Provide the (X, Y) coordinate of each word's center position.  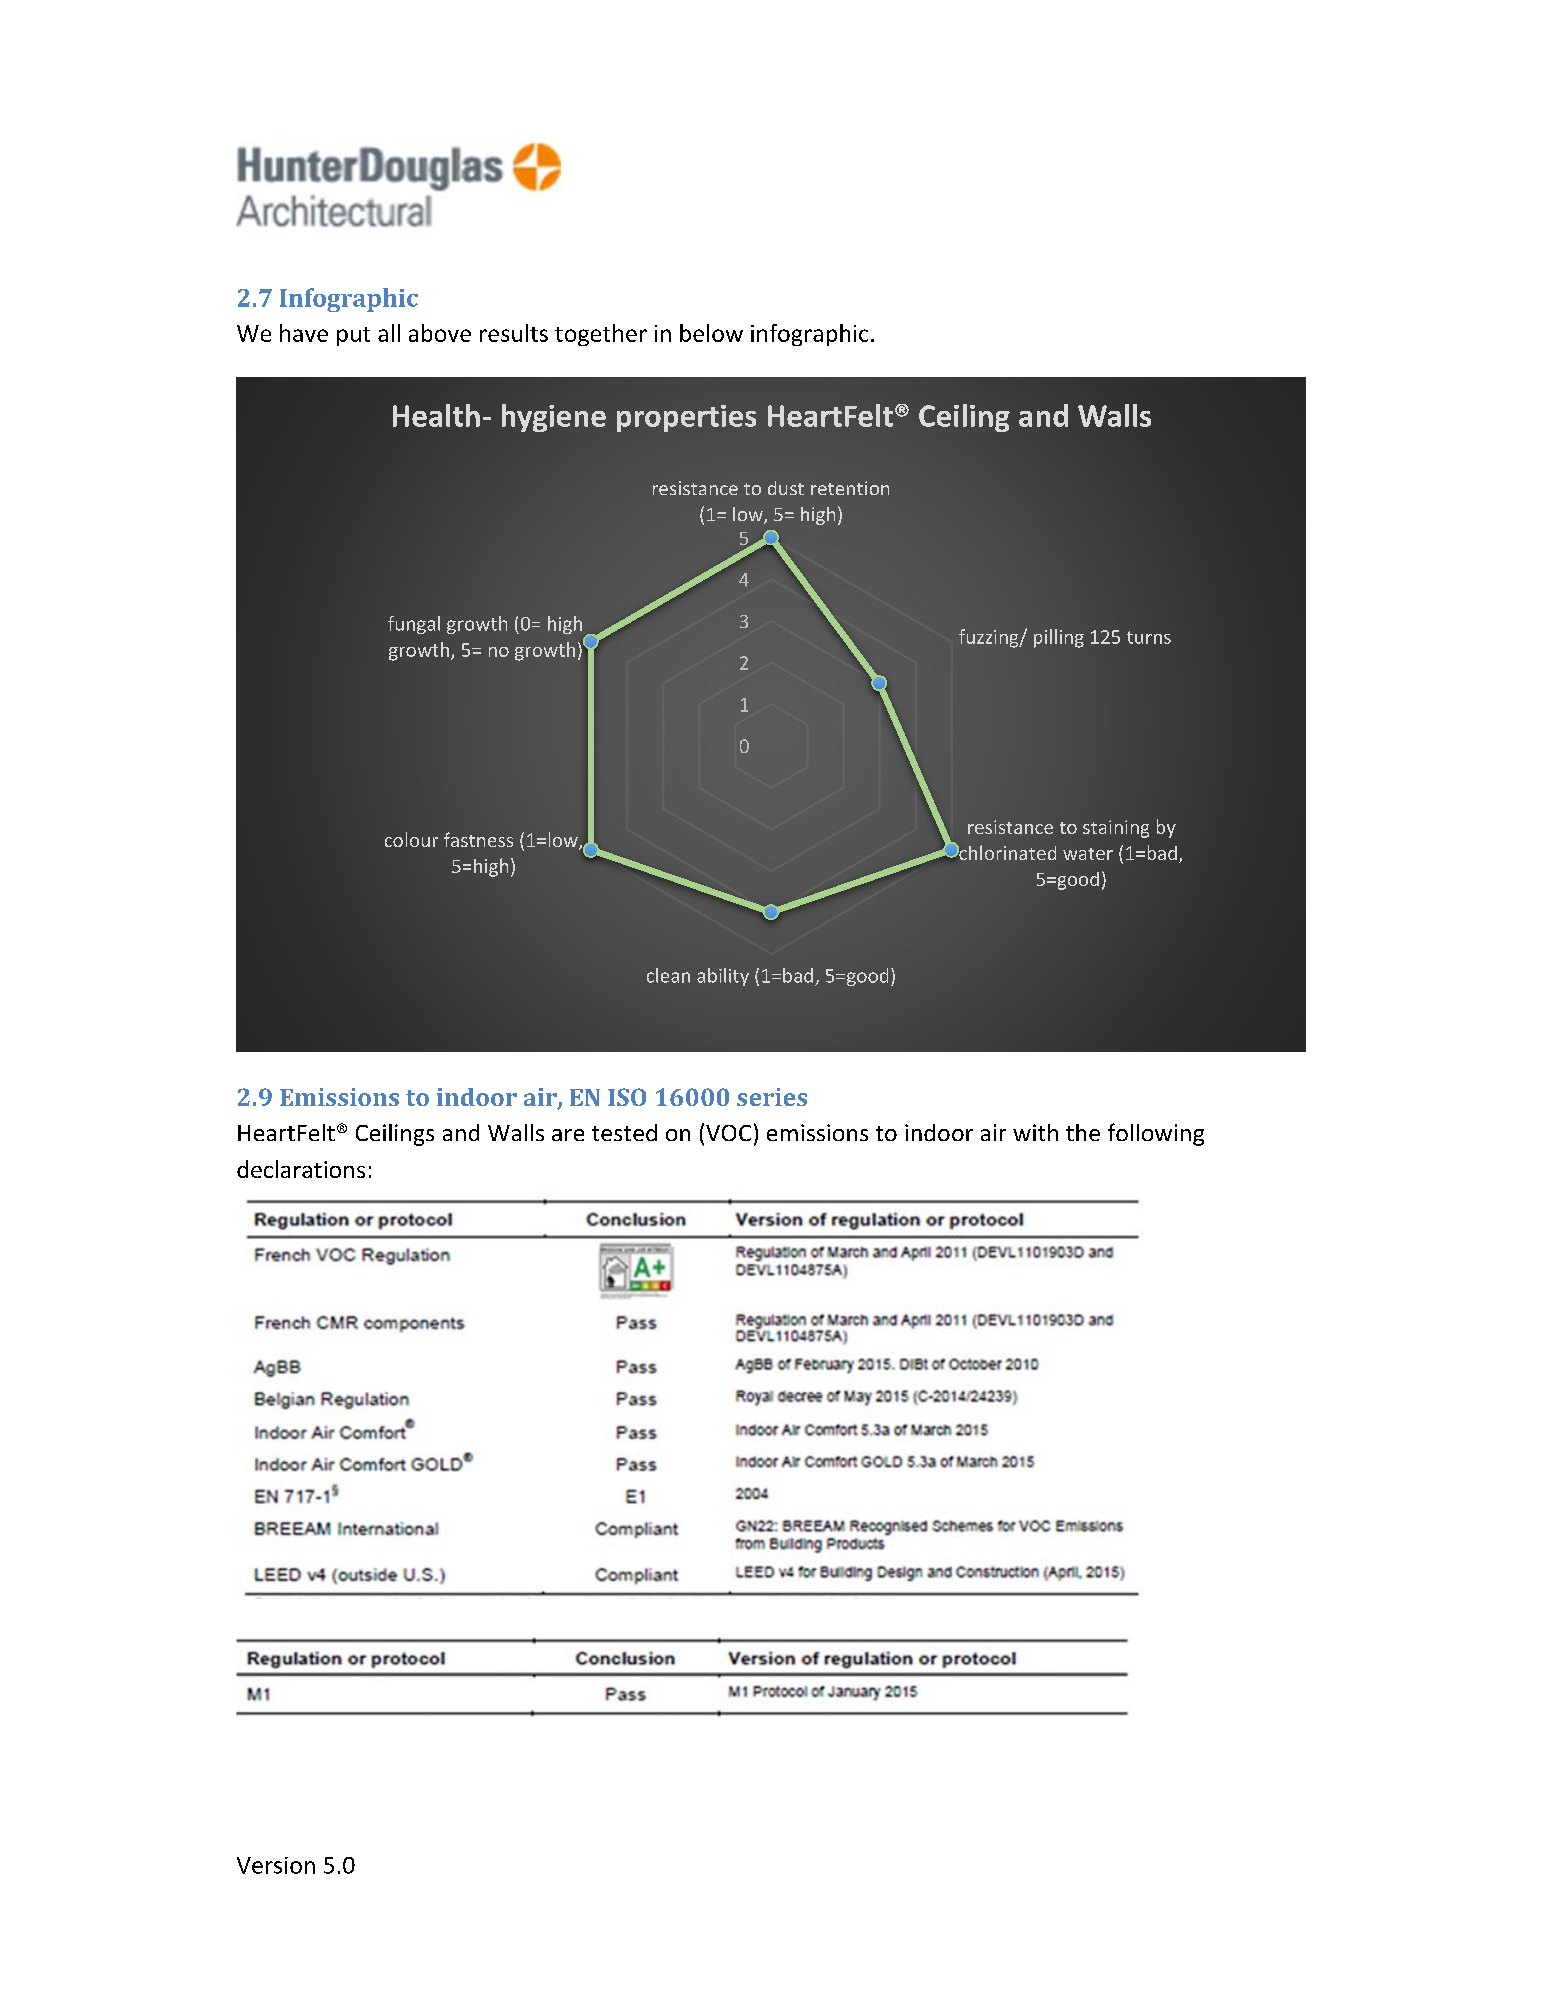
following (1156, 1134)
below (711, 333)
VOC (728, 1133)
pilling (1059, 638)
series (772, 1097)
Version (276, 1865)
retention (850, 488)
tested (624, 1132)
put (353, 336)
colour (411, 839)
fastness (478, 839)
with (1035, 1132)
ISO (627, 1097)
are (568, 1135)
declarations (301, 1169)
